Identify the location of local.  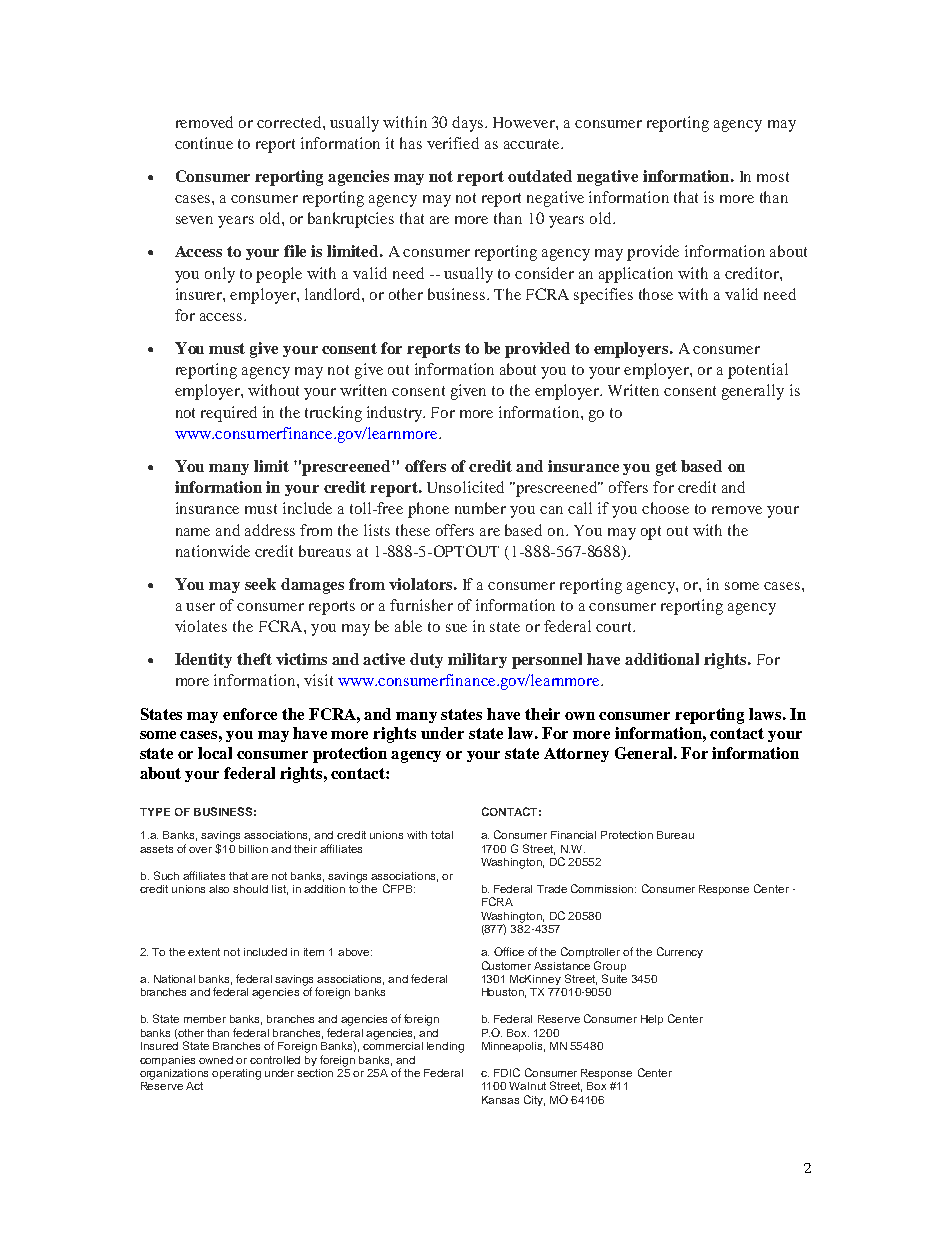
(215, 753).
